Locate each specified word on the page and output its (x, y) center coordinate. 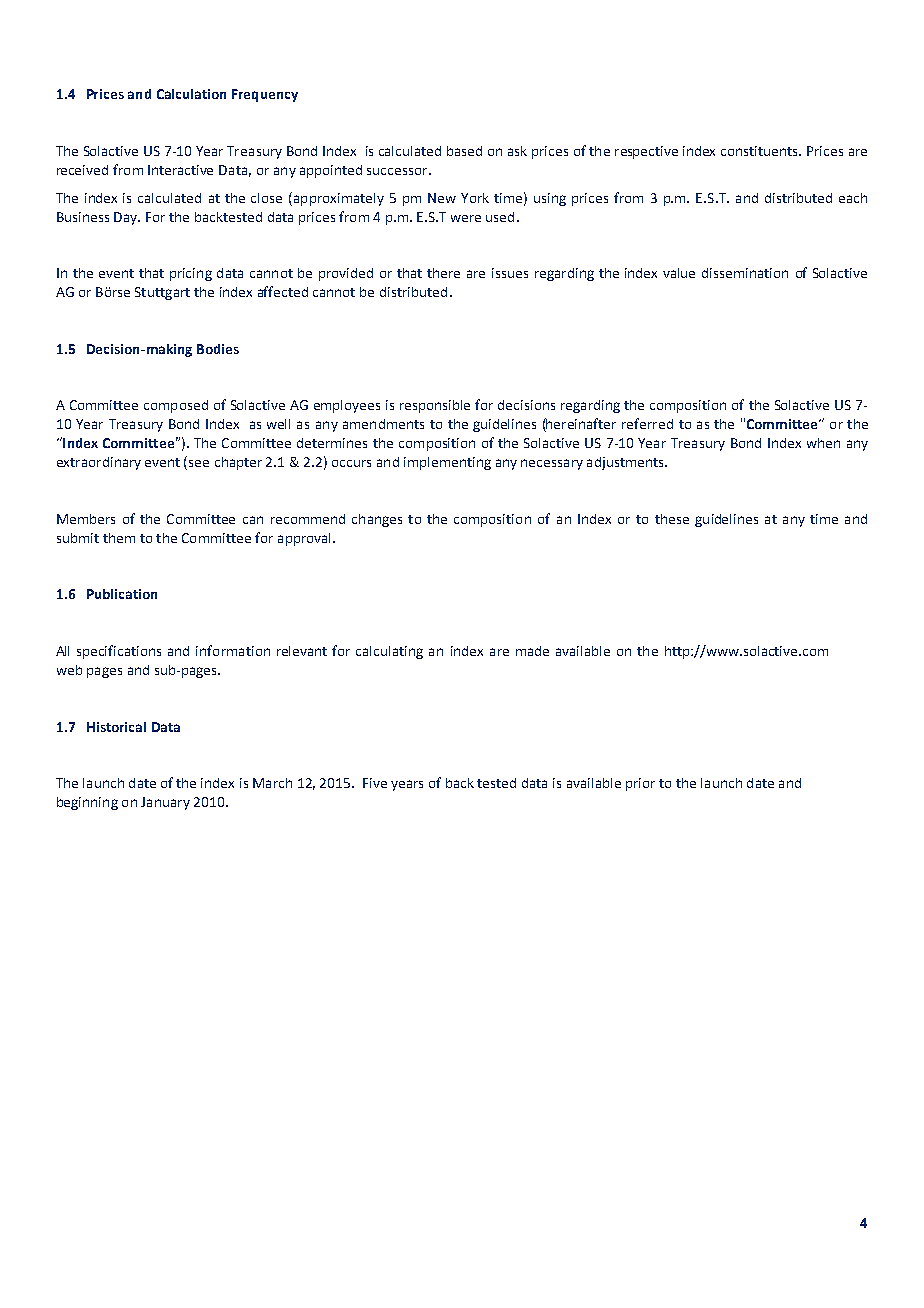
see (199, 463)
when (823, 443)
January (165, 803)
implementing (447, 463)
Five (375, 783)
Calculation (191, 94)
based (464, 151)
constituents (761, 151)
